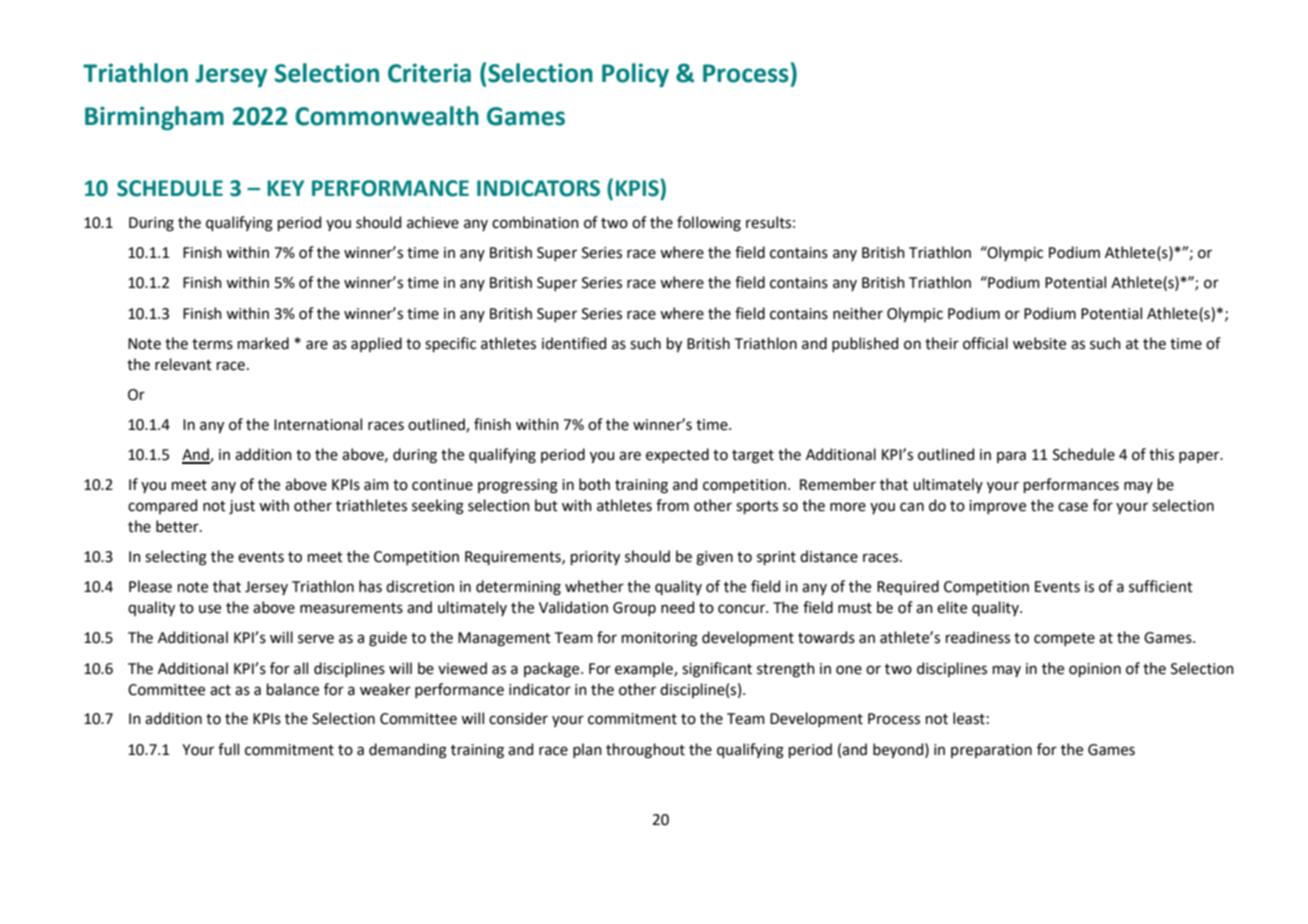 The width and height of the screenshot is (1308, 924). I want to click on full, so click(228, 749).
